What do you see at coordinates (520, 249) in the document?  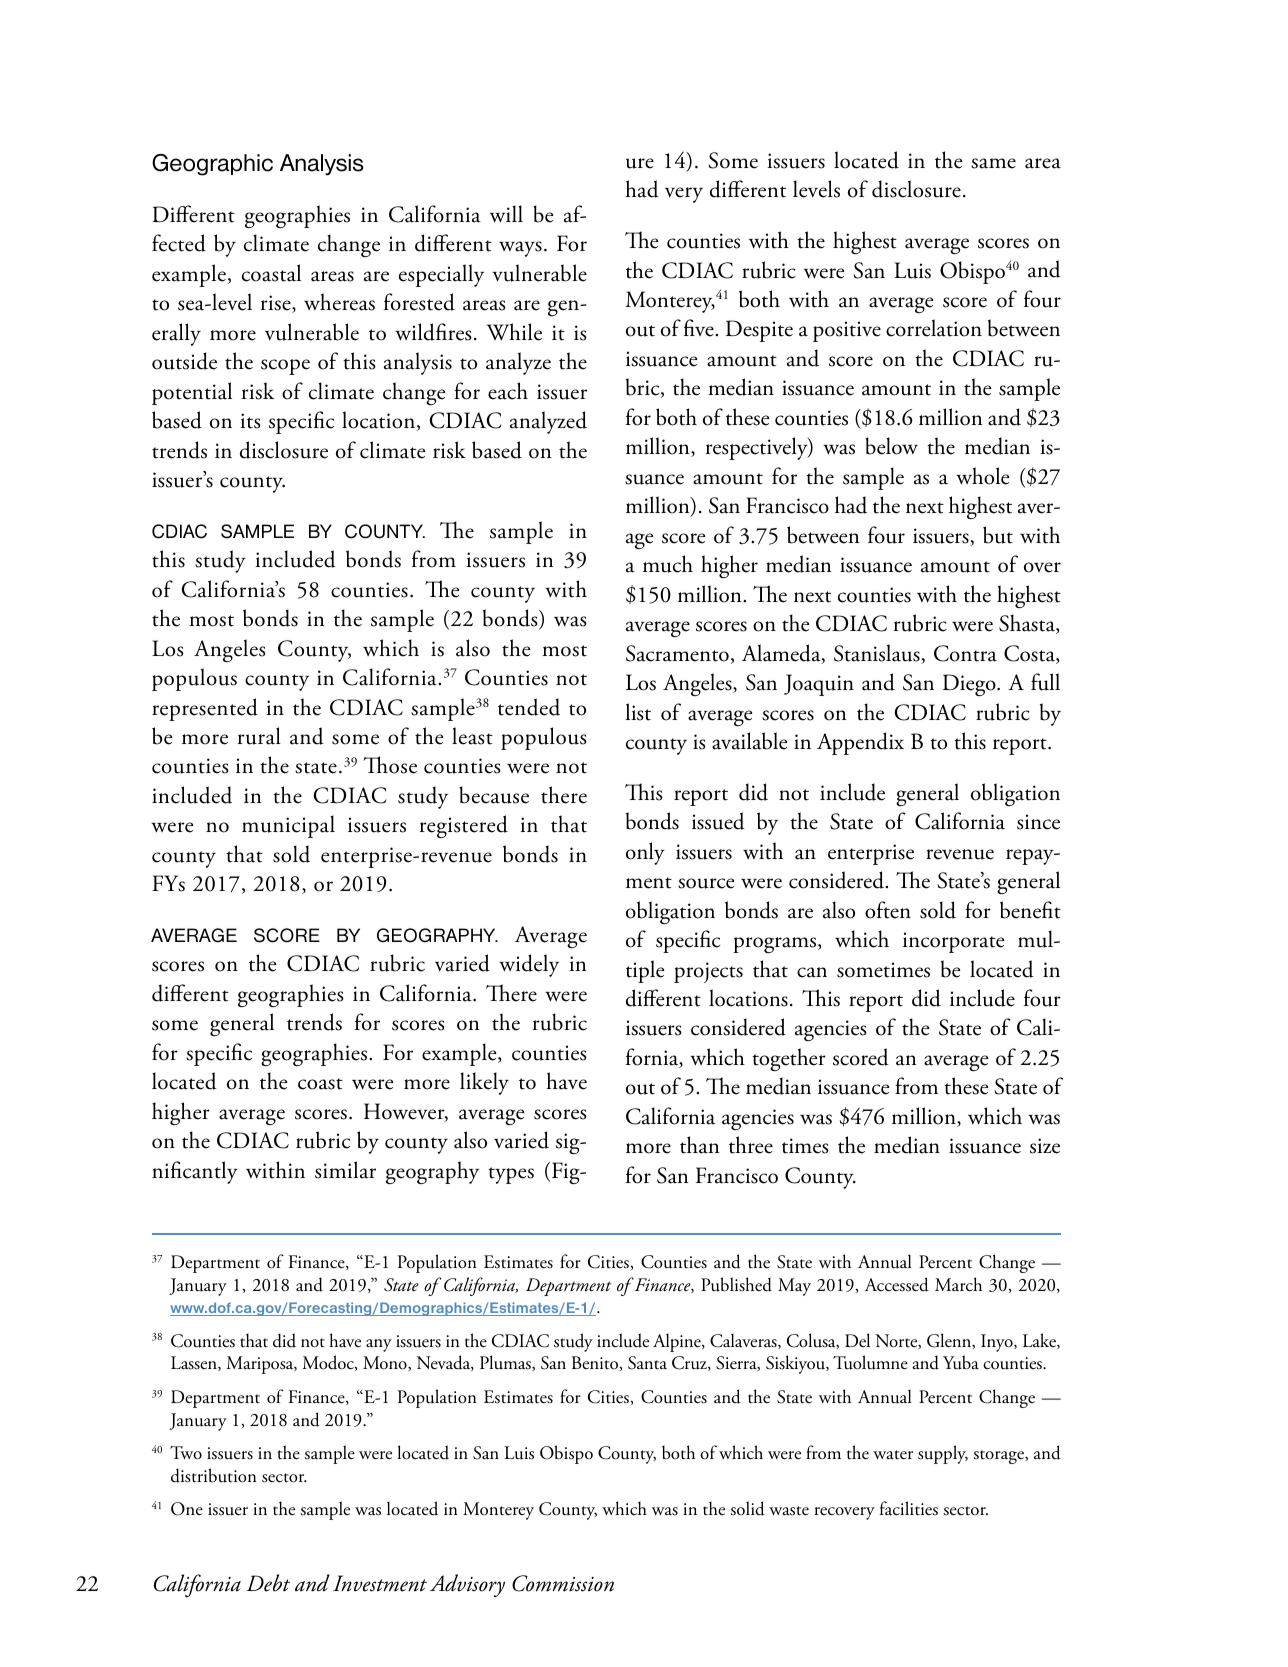 I see `ways` at bounding box center [520, 249].
